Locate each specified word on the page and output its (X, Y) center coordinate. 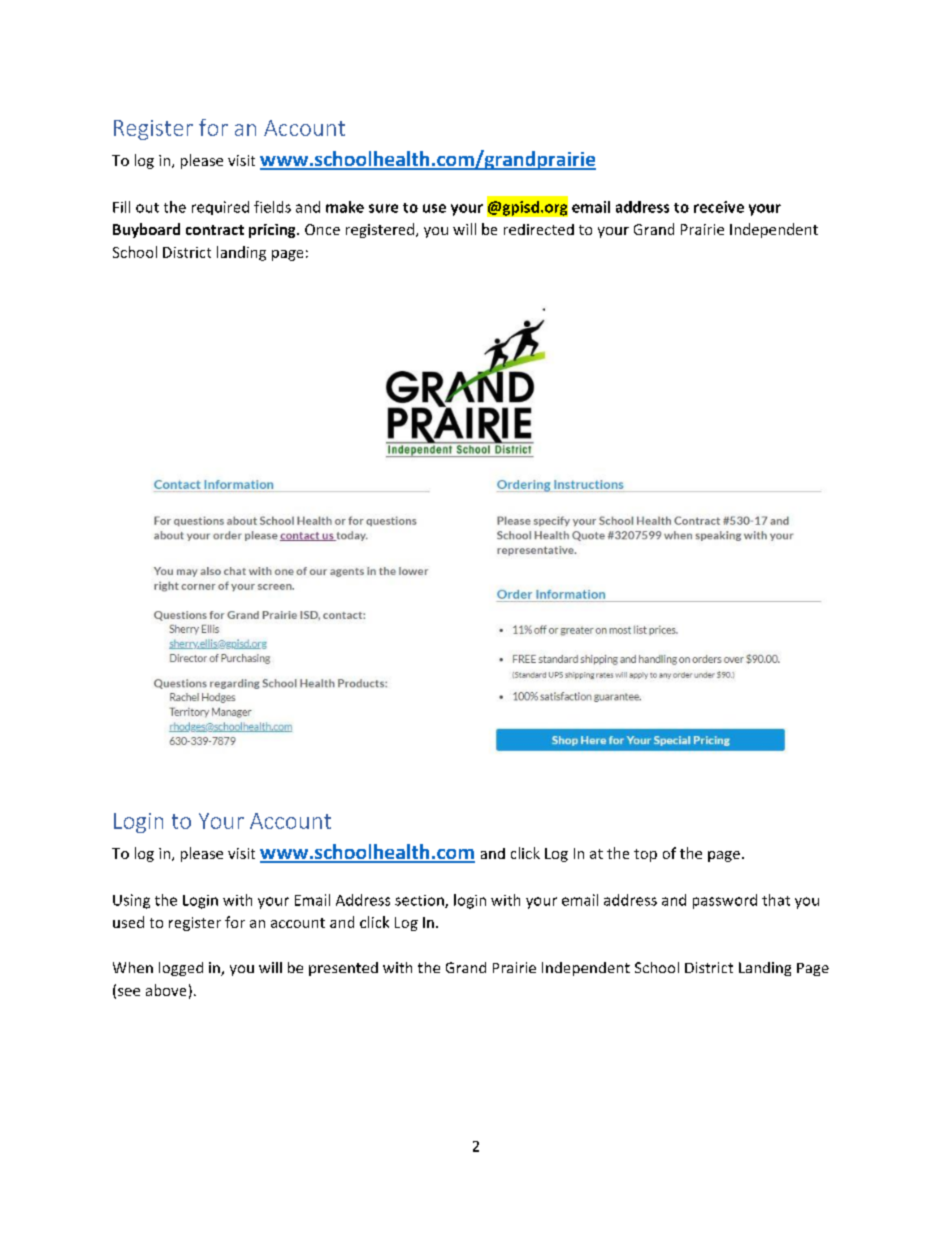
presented (343, 969)
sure (383, 208)
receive (719, 207)
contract (215, 230)
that (776, 900)
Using (131, 901)
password (725, 901)
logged (181, 969)
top (645, 855)
